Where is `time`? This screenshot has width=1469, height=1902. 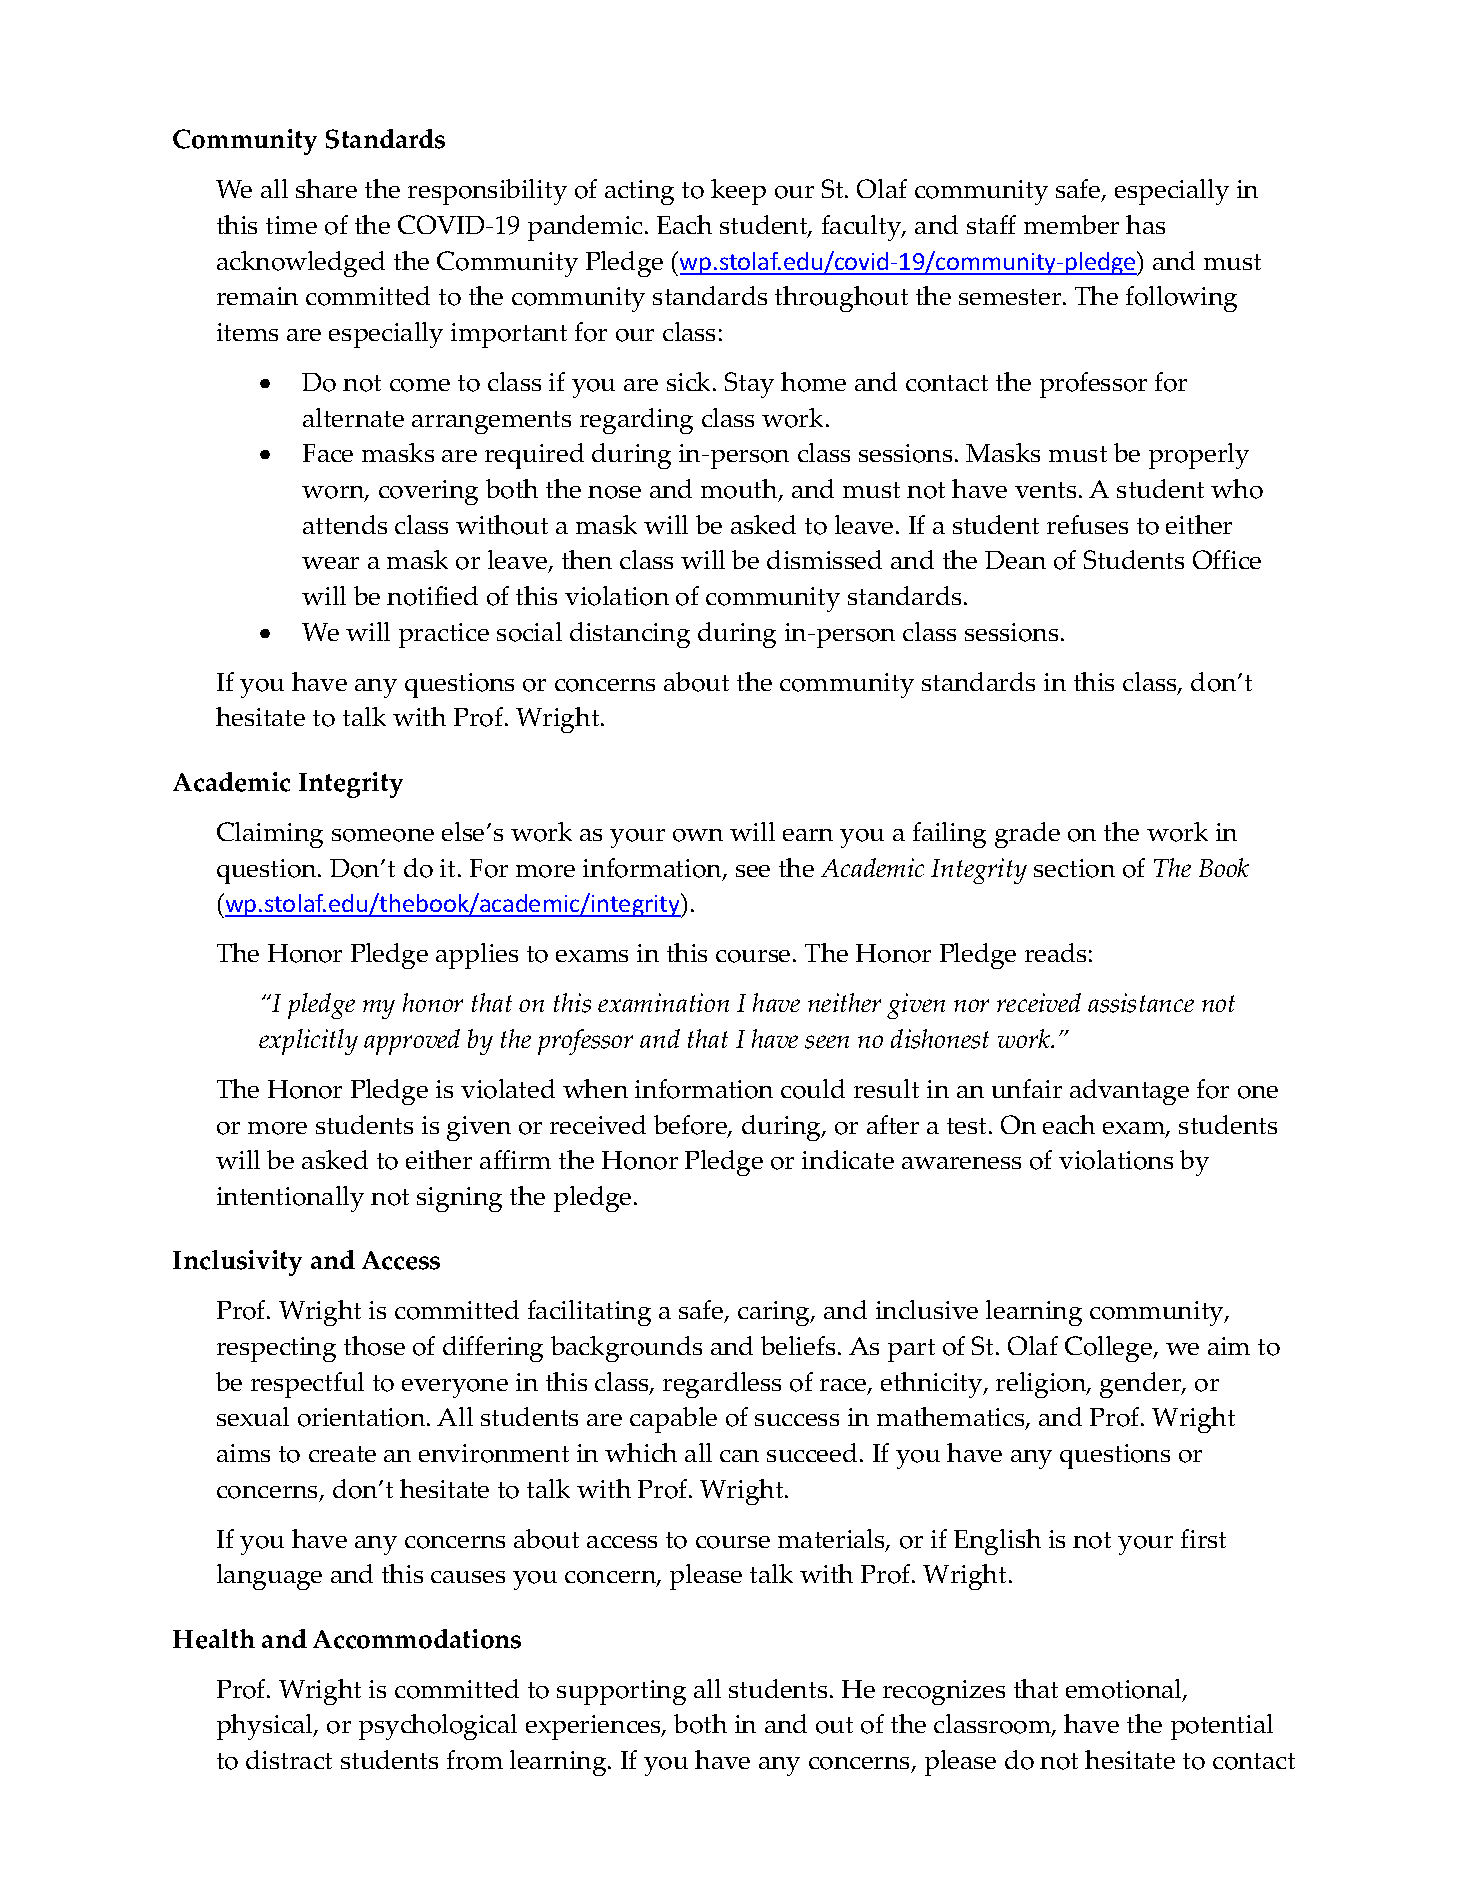
time is located at coordinates (291, 225).
